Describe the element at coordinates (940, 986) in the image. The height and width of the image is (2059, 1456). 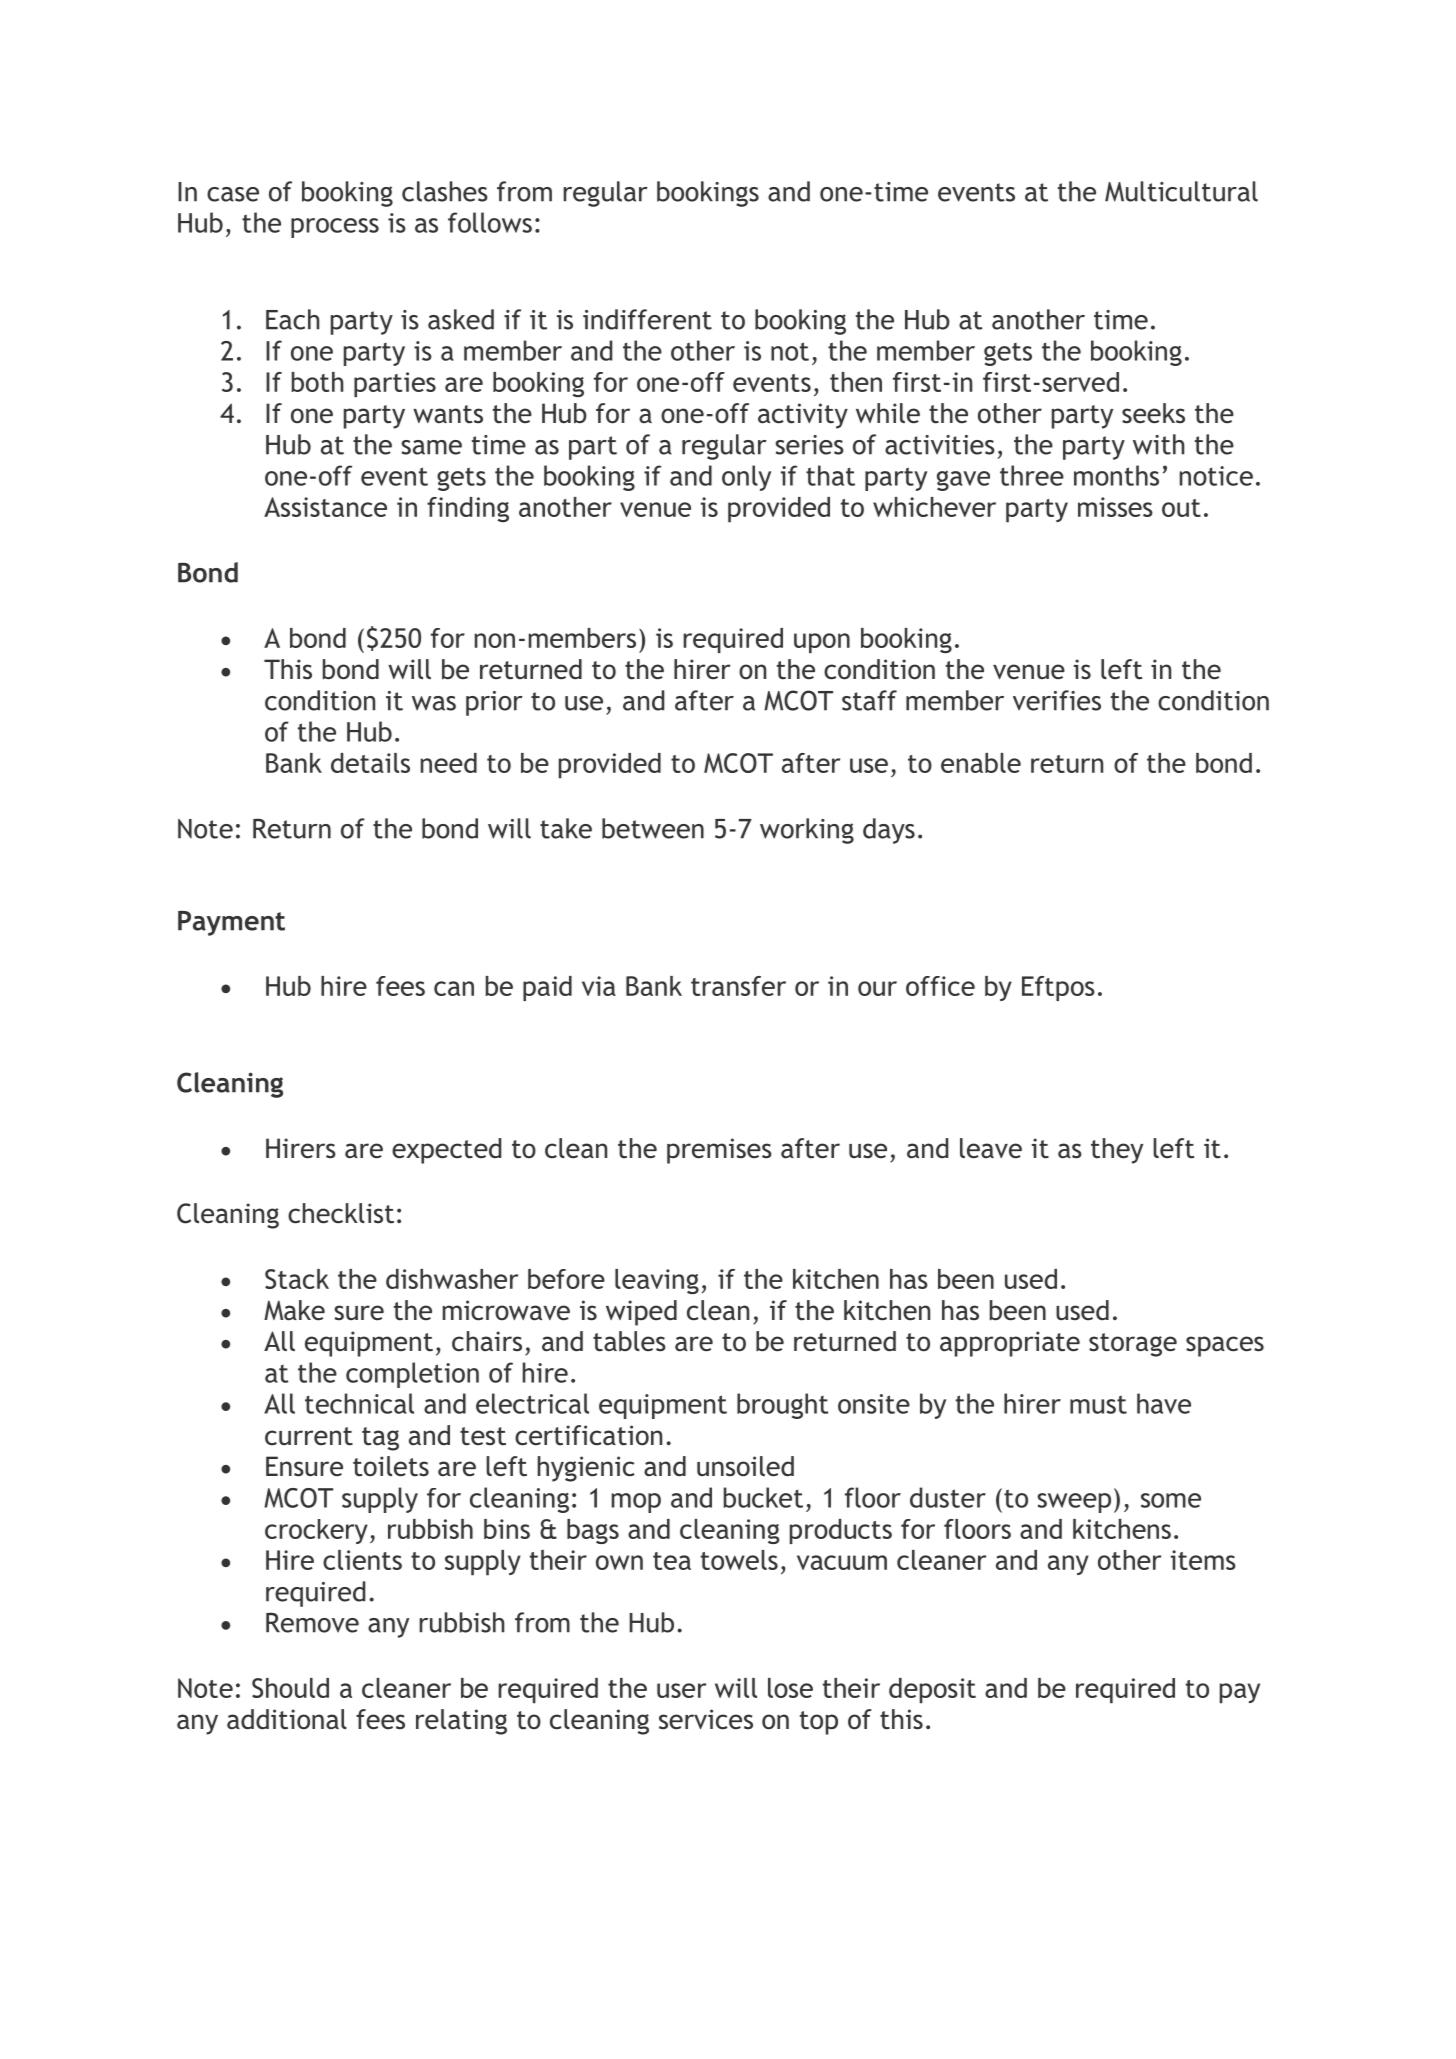
I see `office` at that location.
